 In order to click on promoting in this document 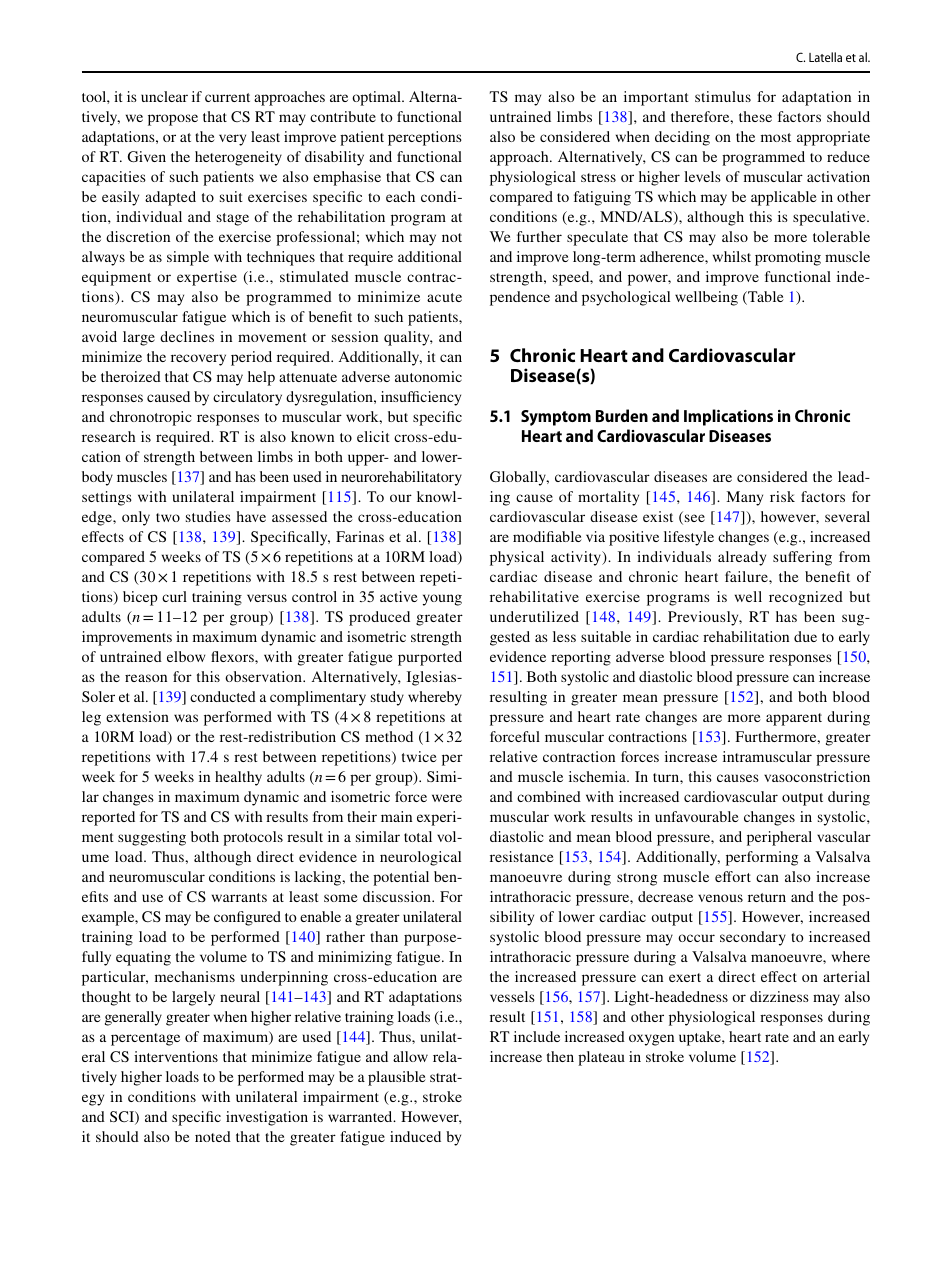, I will do `click(788, 258)`.
